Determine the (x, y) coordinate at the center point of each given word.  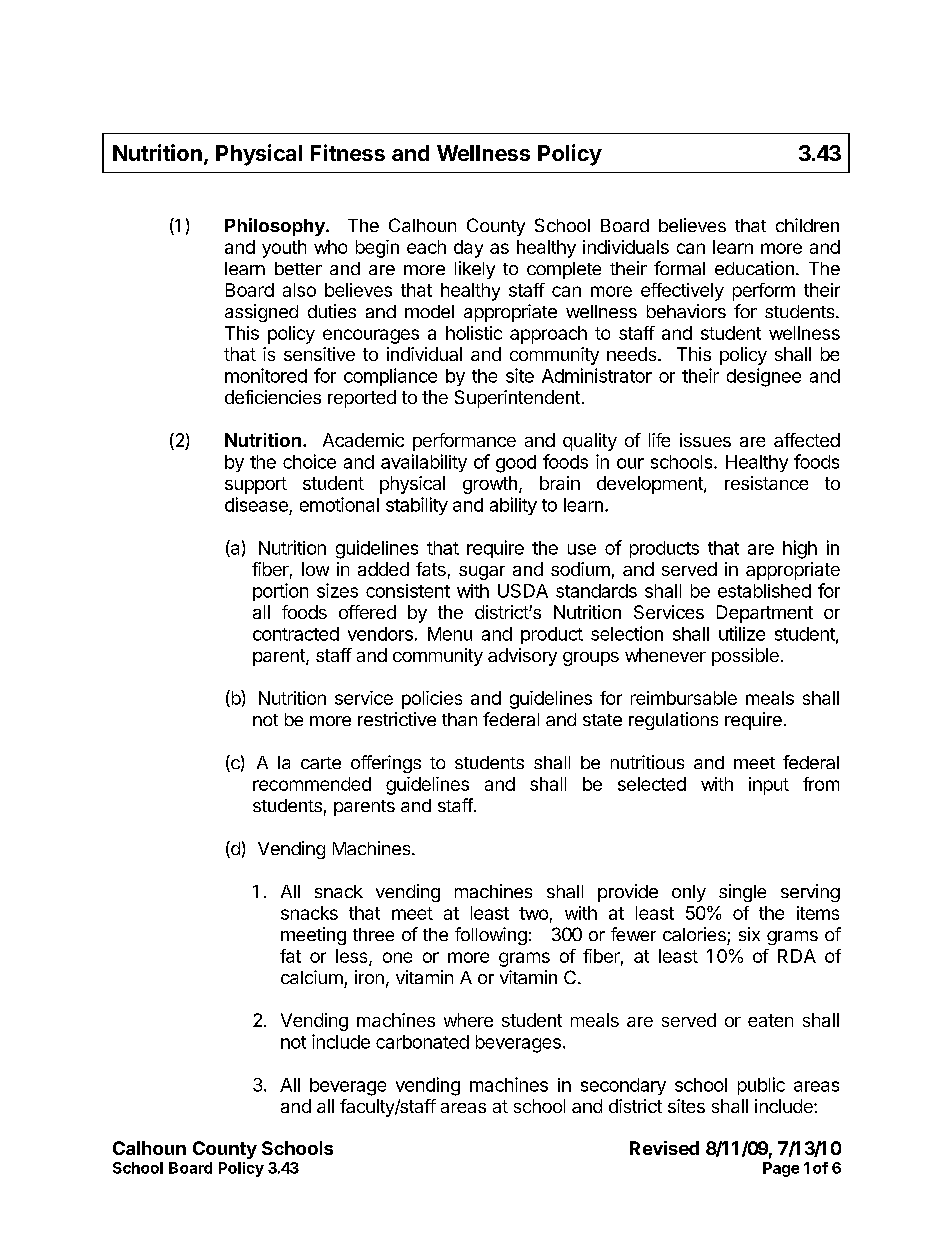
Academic (363, 440)
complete (564, 270)
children (807, 225)
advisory (522, 657)
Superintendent (517, 399)
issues (705, 440)
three (373, 934)
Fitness (348, 152)
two (533, 913)
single (742, 893)
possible (745, 657)
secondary (623, 1086)
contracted (296, 634)
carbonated (422, 1042)
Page (781, 1169)
